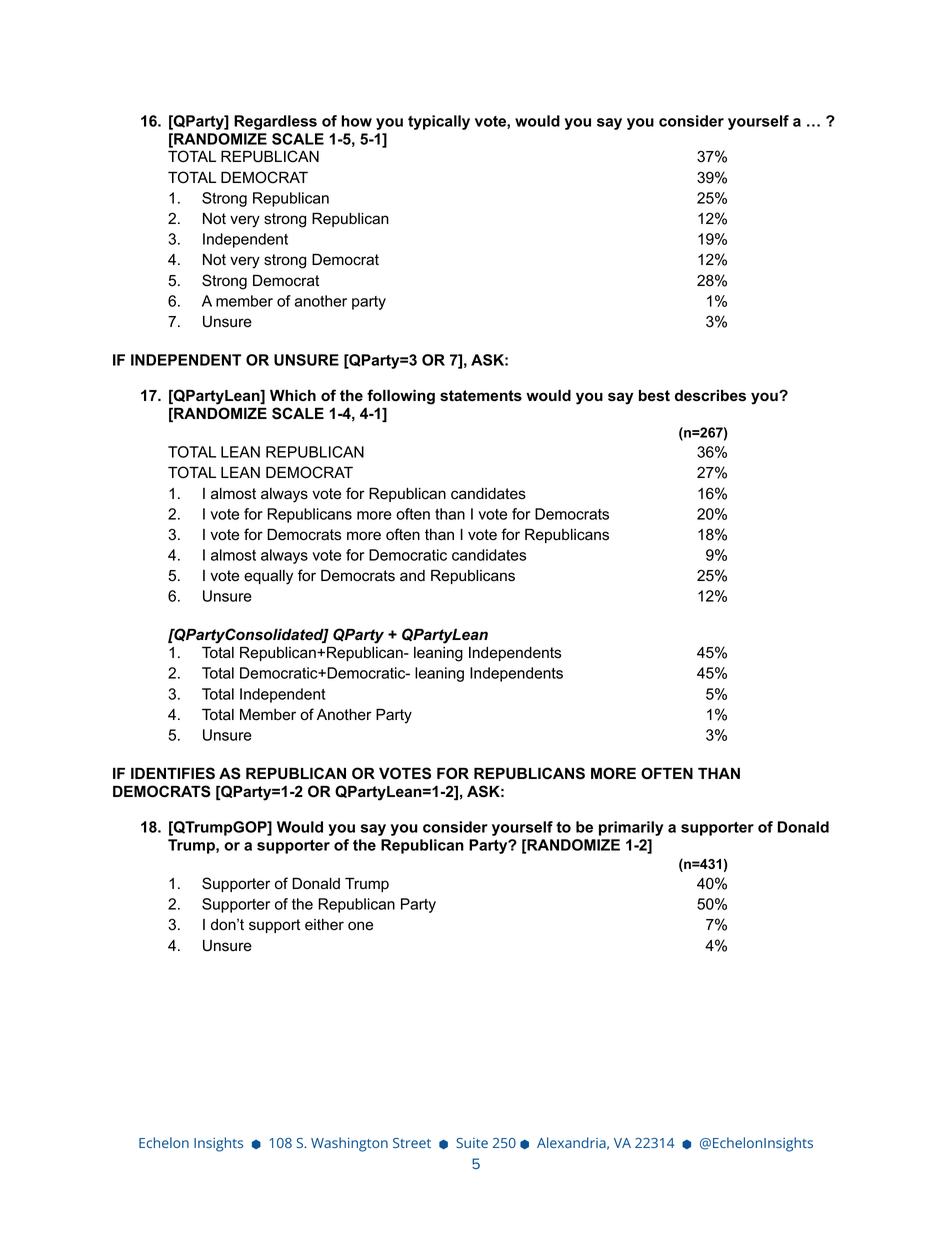 Image resolution: width=952 pixels, height=1233 pixels. Describe the element at coordinates (275, 122) in the screenshot. I see `Regardless` at that location.
